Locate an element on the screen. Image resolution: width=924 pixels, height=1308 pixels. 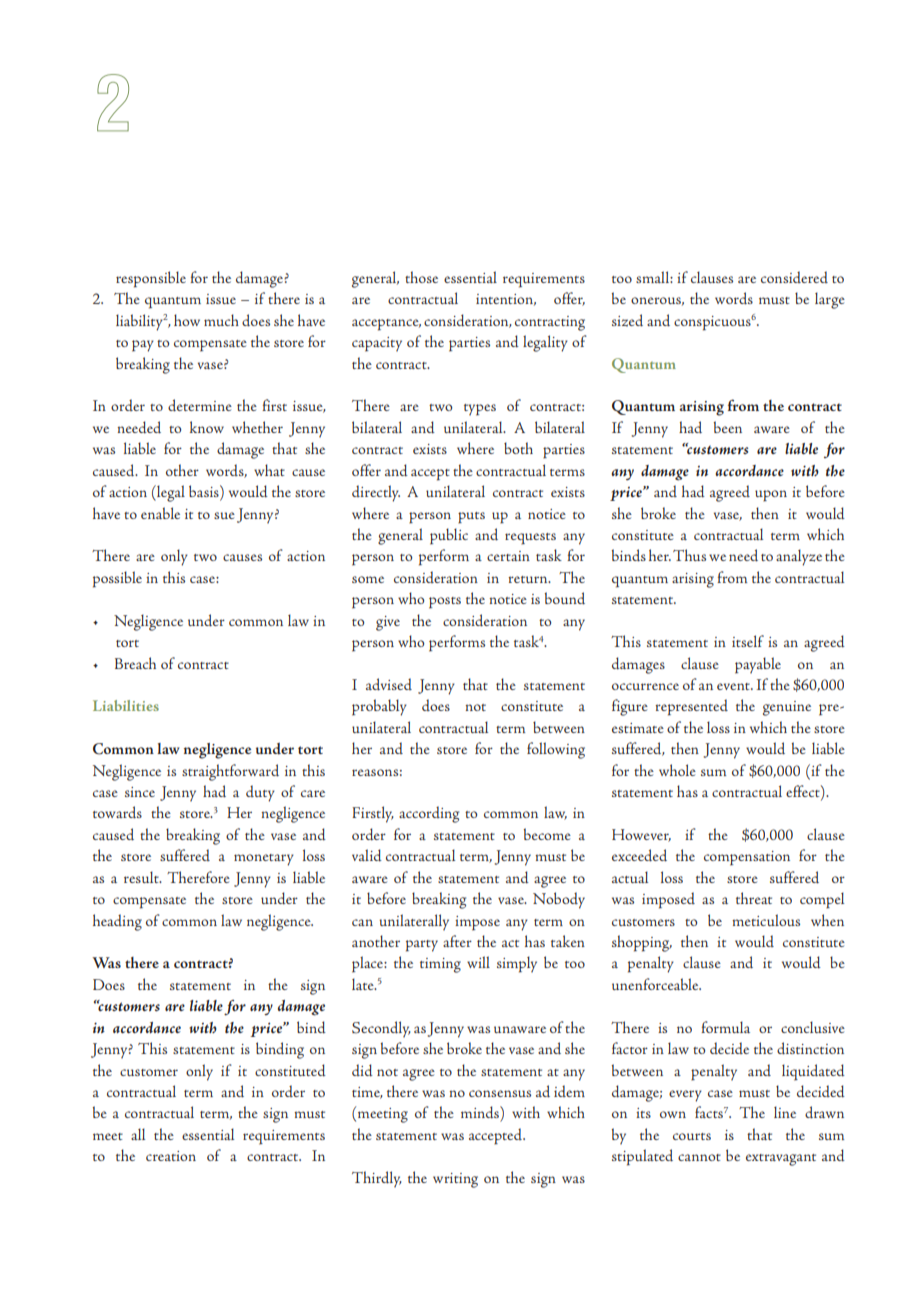
much is located at coordinates (221, 320).
